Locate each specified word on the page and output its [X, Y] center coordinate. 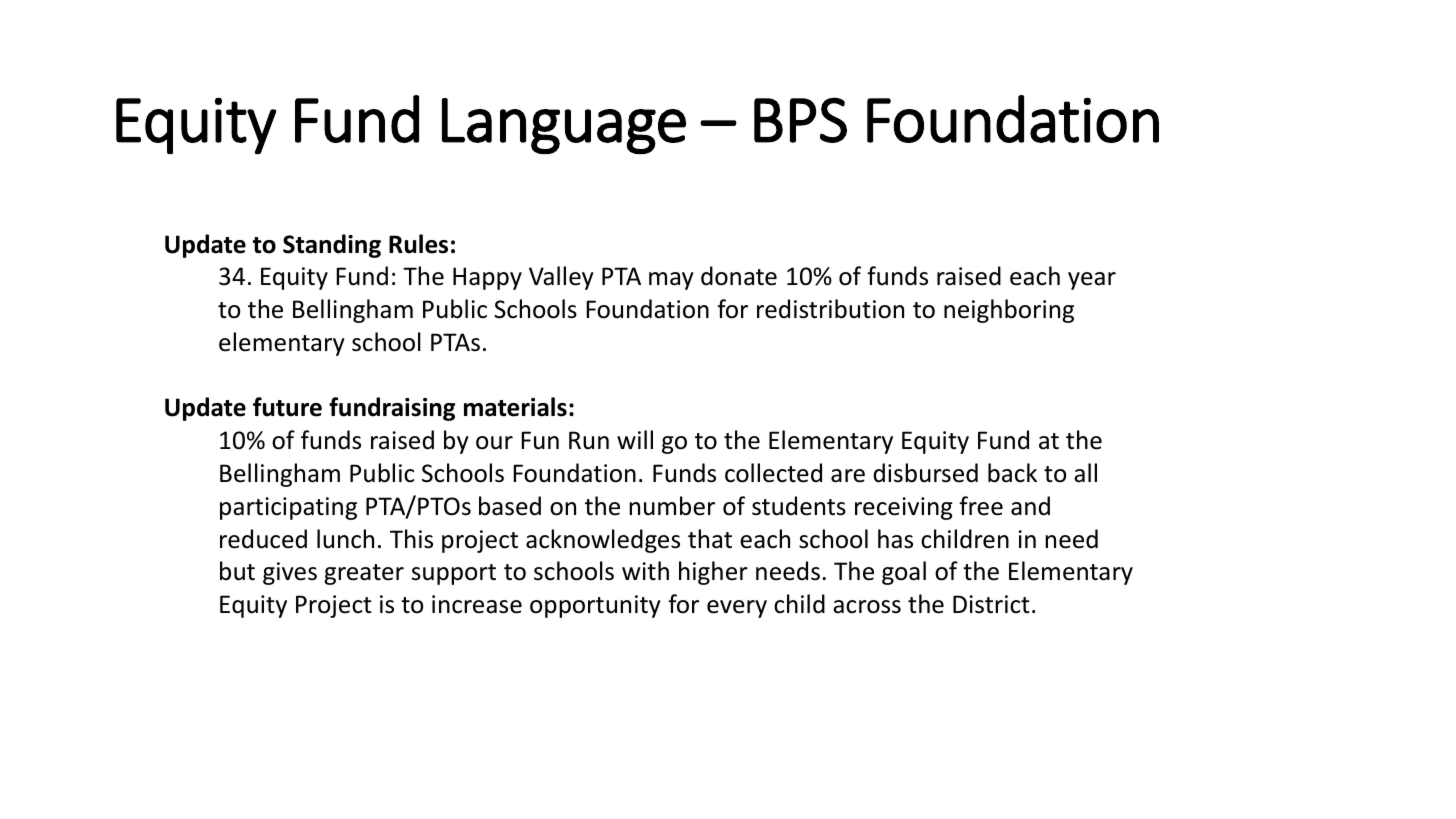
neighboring [1009, 311]
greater [364, 574]
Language [564, 126]
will [635, 439]
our [494, 443]
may [671, 281]
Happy [487, 278]
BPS [800, 120]
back [1012, 473]
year [1092, 281]
